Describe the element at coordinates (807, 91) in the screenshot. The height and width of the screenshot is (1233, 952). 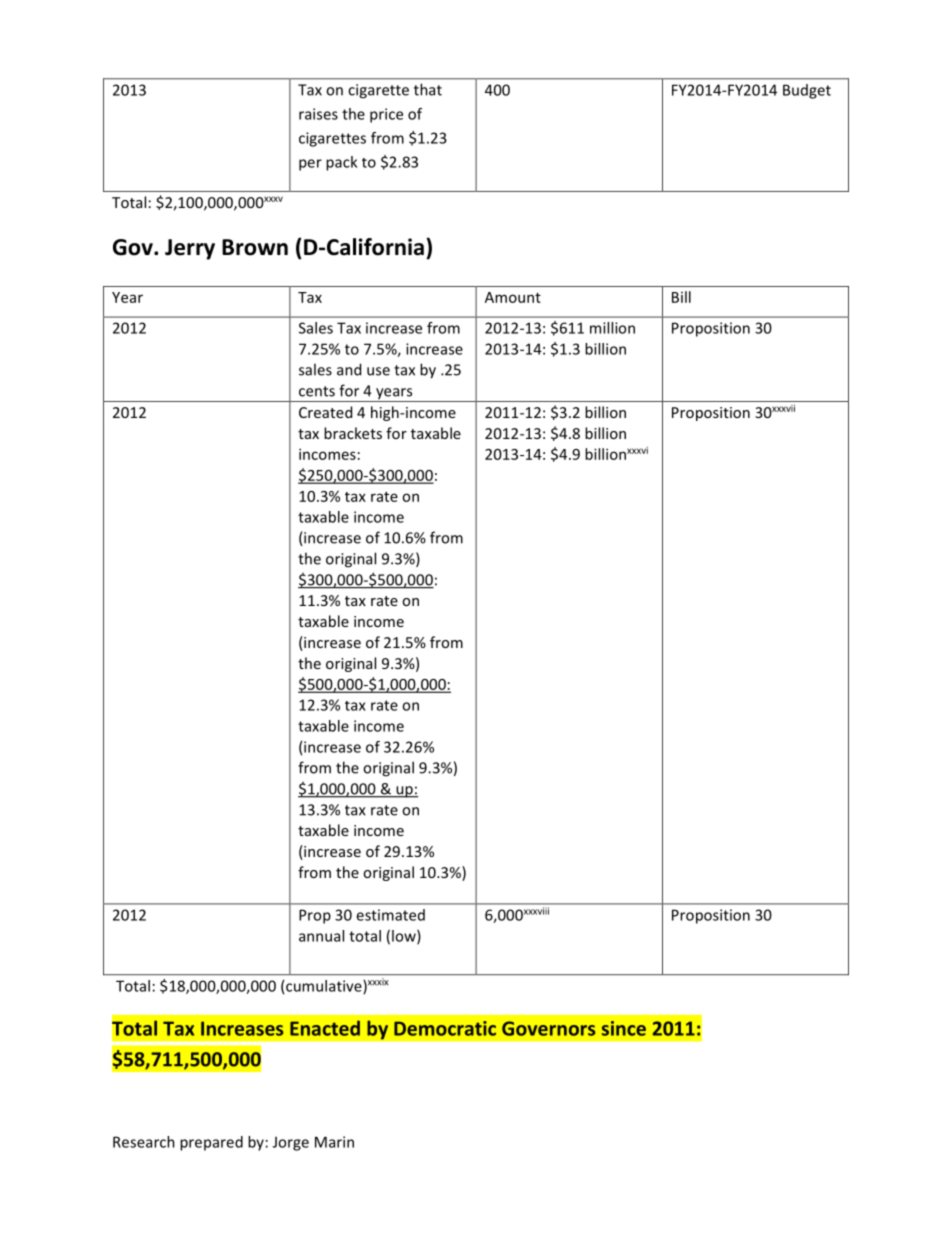
I see `Budget` at that location.
